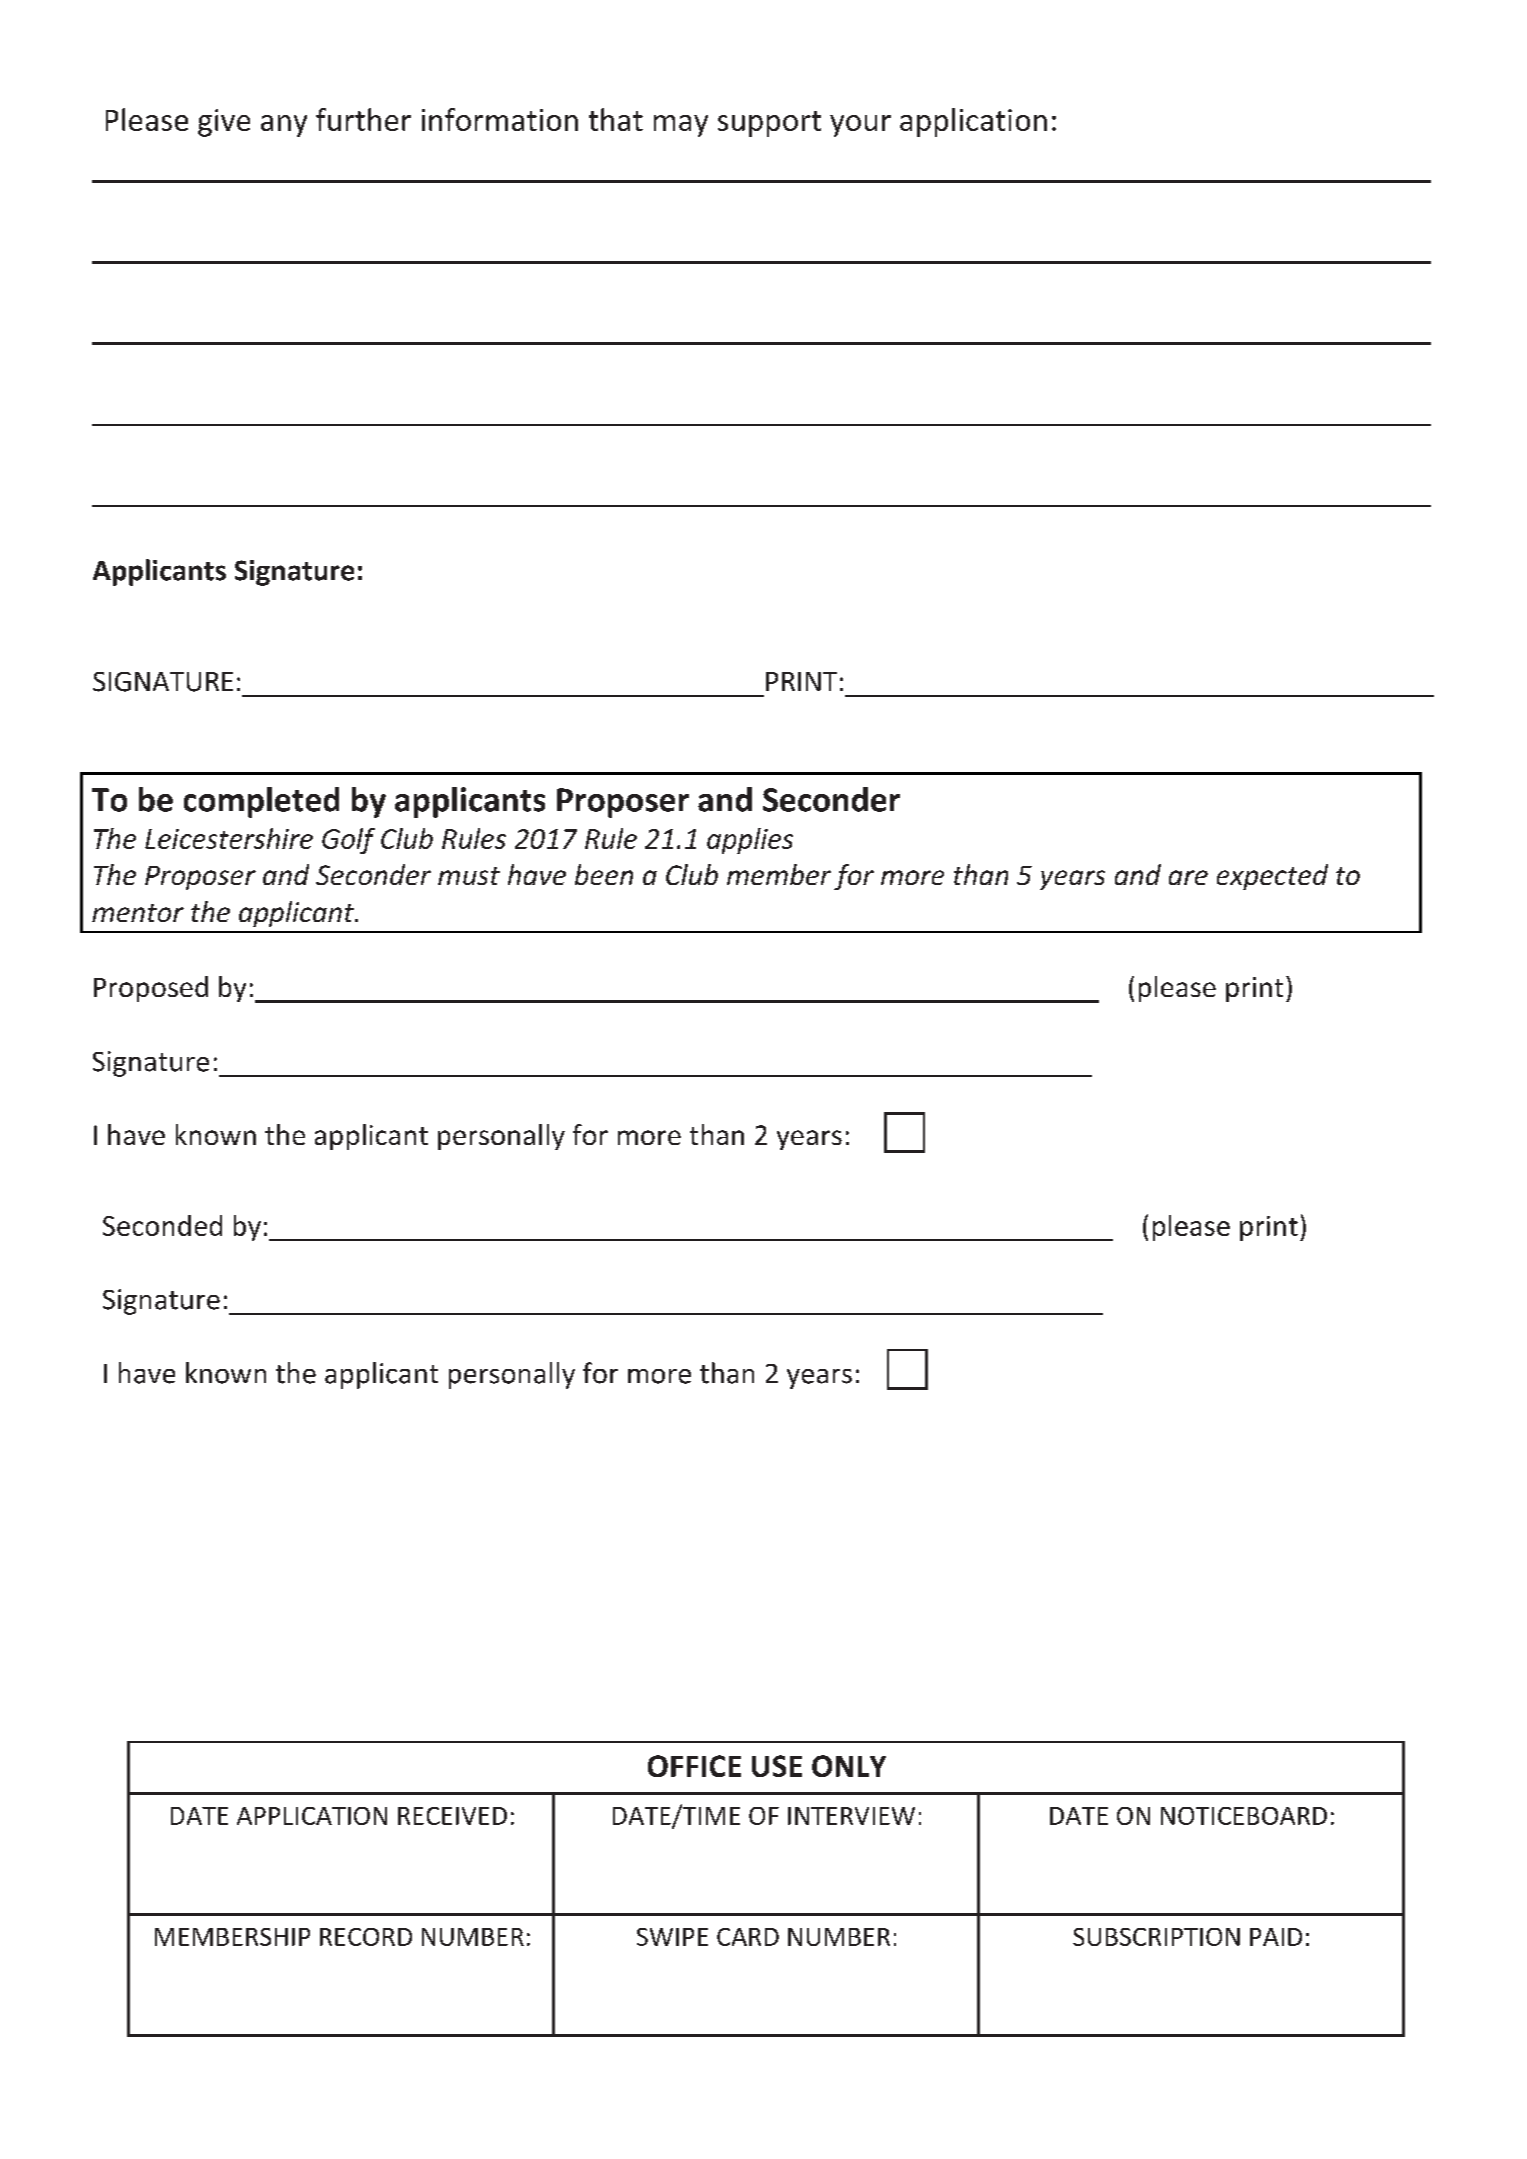  I want to click on RECORD, so click(366, 1937).
